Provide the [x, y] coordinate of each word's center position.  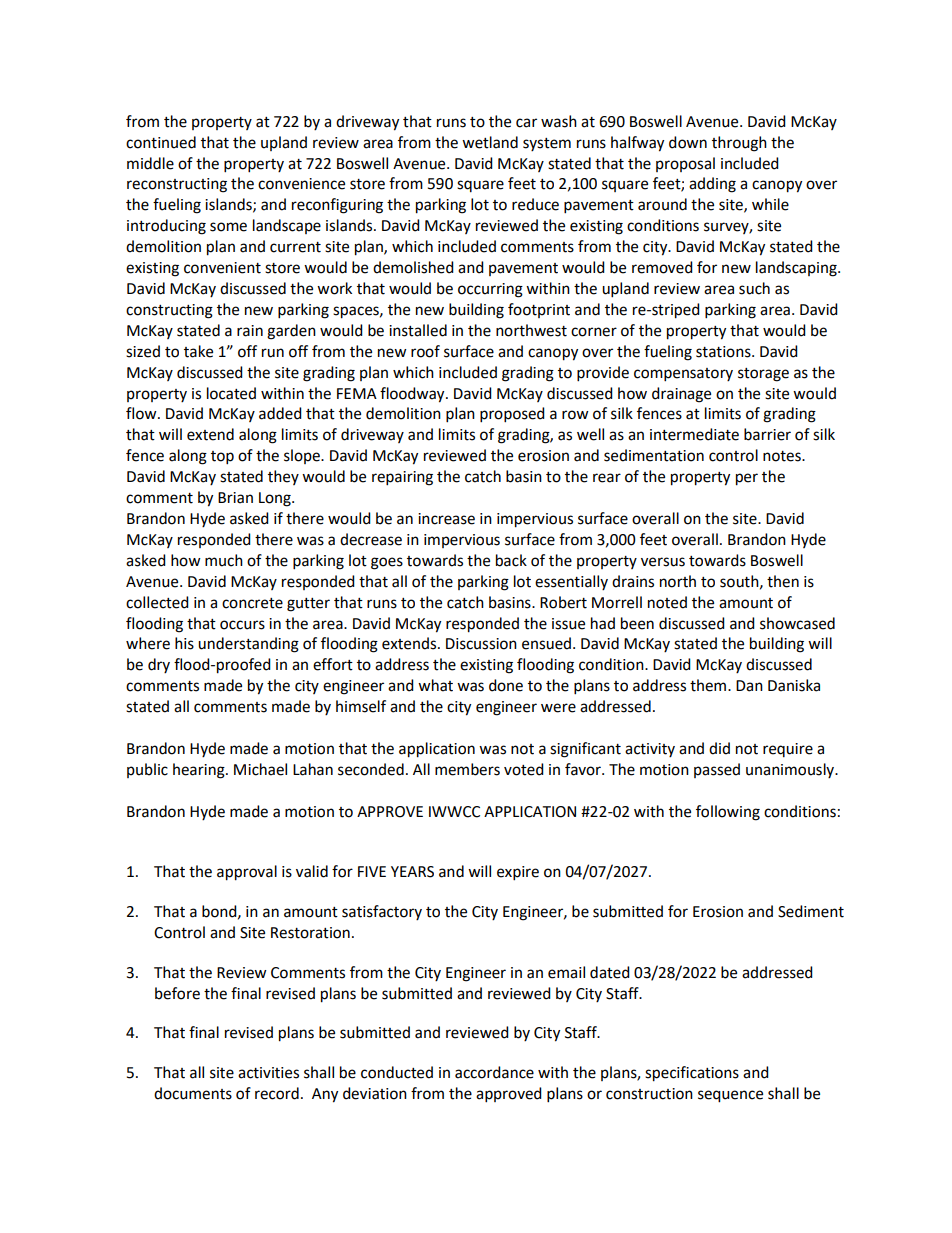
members [467, 769]
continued [161, 142]
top [222, 458]
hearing [200, 771]
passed [717, 770]
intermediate [694, 434]
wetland [490, 142]
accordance [494, 1072]
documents [193, 1093]
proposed [512, 415]
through [739, 144]
